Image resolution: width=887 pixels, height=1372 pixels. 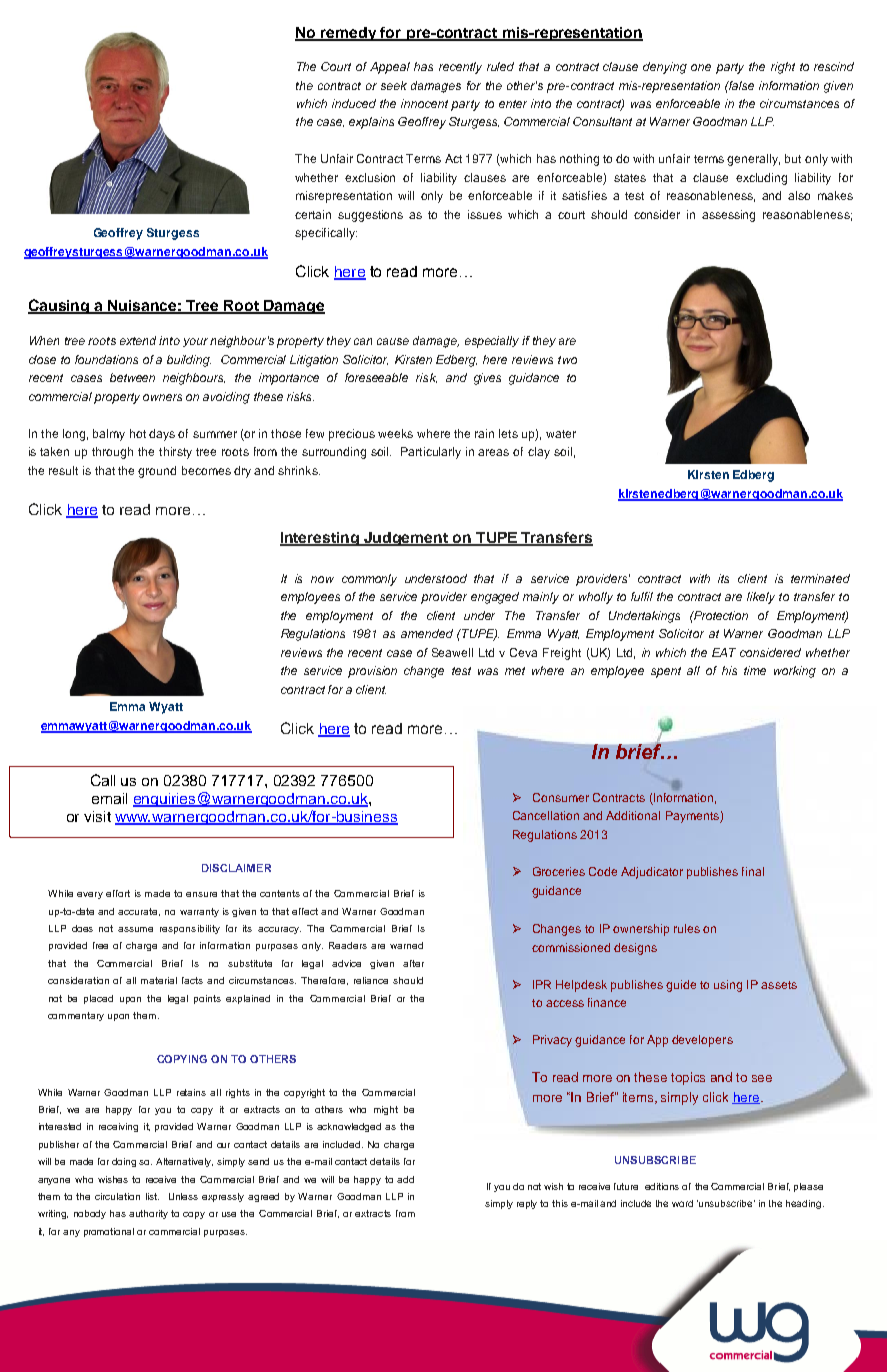 I want to click on denying, so click(x=665, y=68).
